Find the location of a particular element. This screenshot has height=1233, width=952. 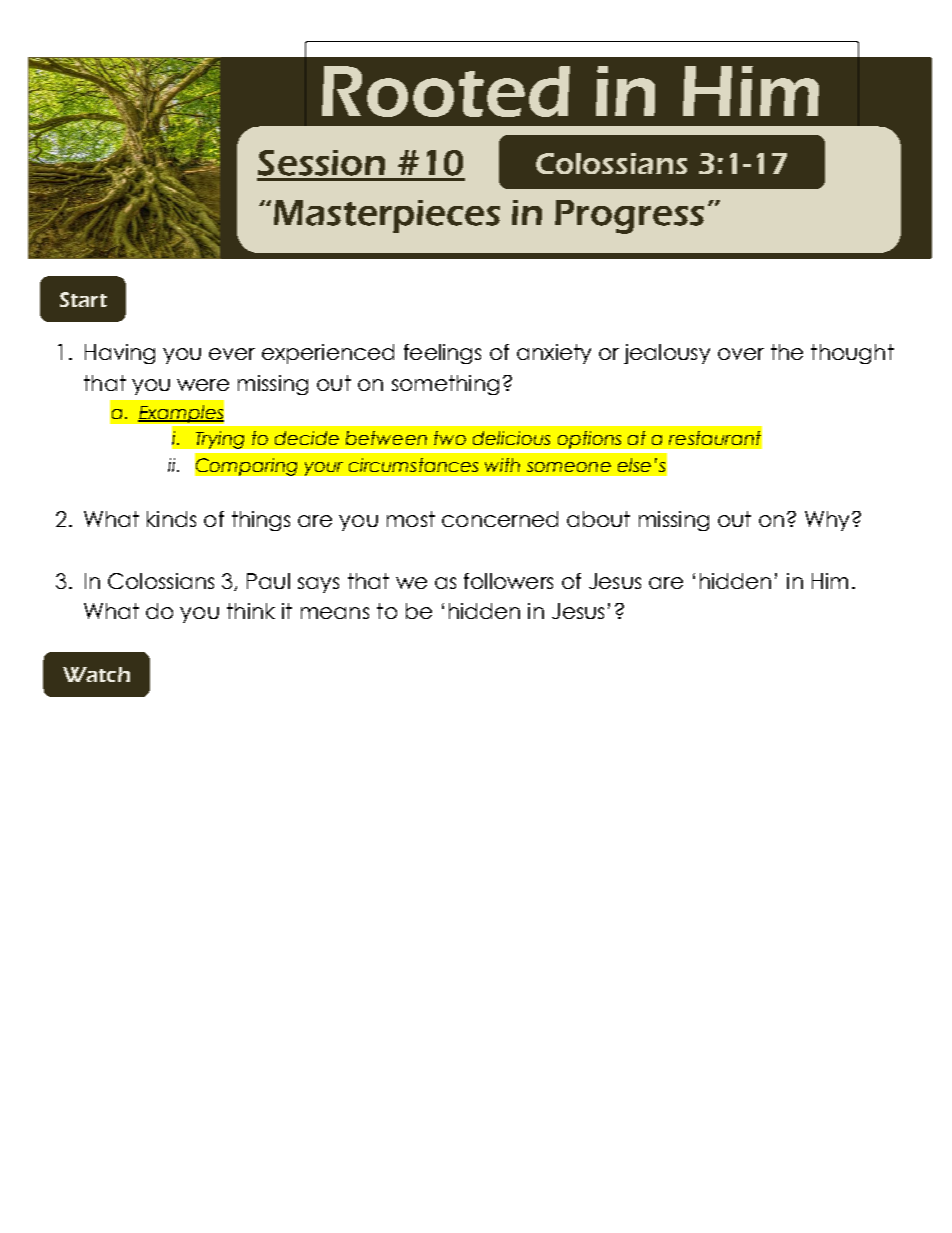

were is located at coordinates (203, 385).
